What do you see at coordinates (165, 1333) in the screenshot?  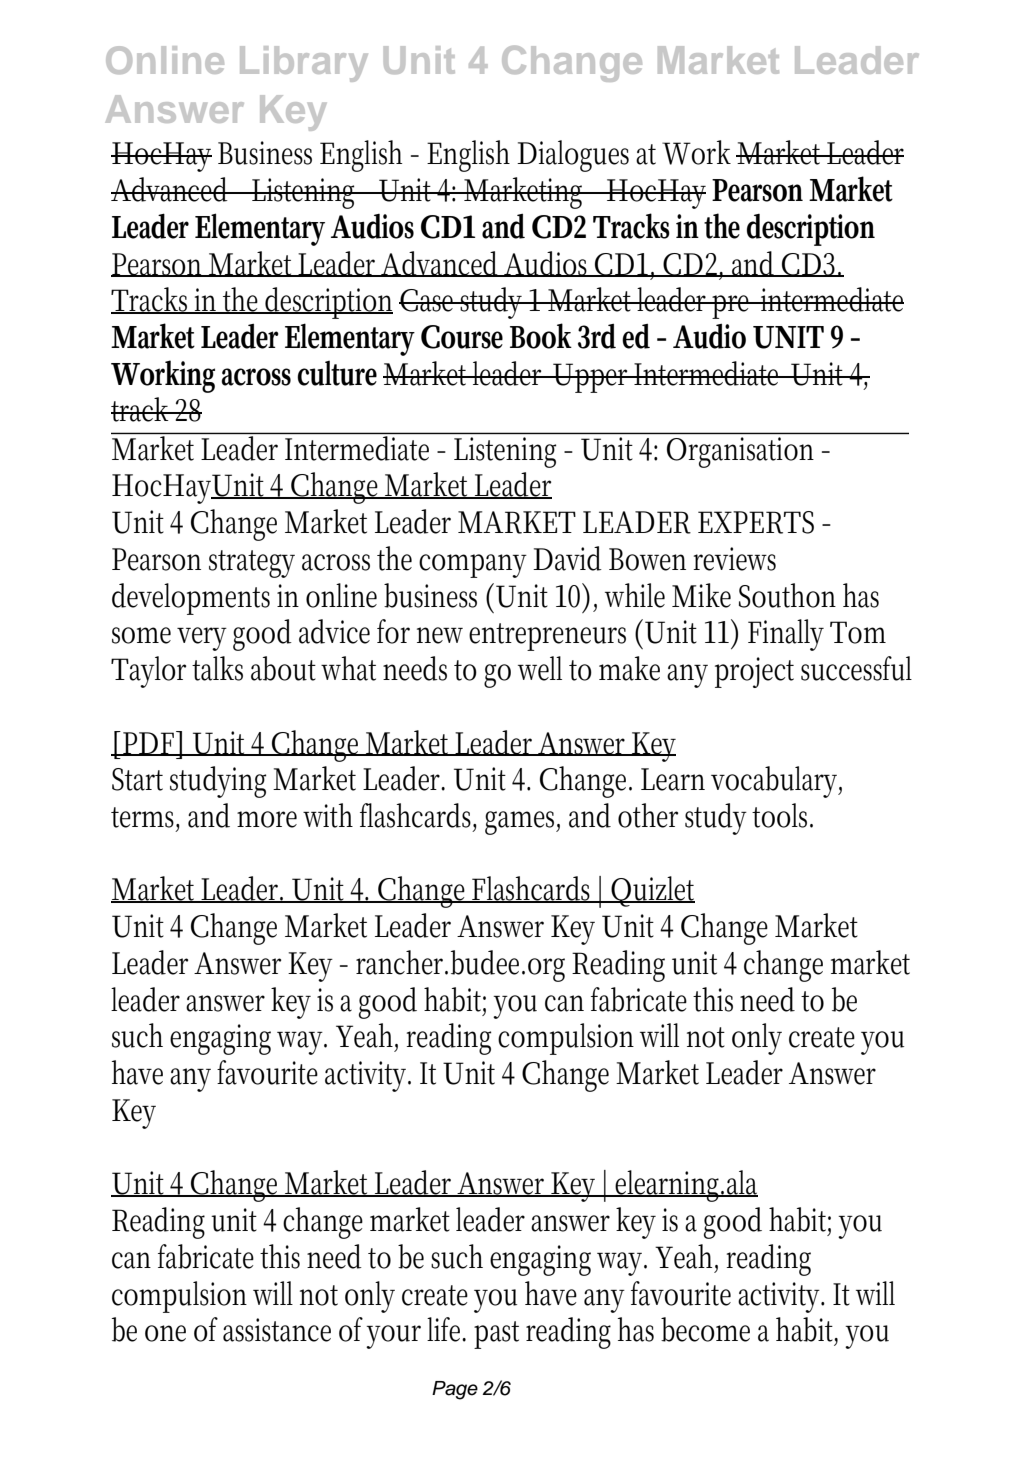 I see `one` at bounding box center [165, 1333].
